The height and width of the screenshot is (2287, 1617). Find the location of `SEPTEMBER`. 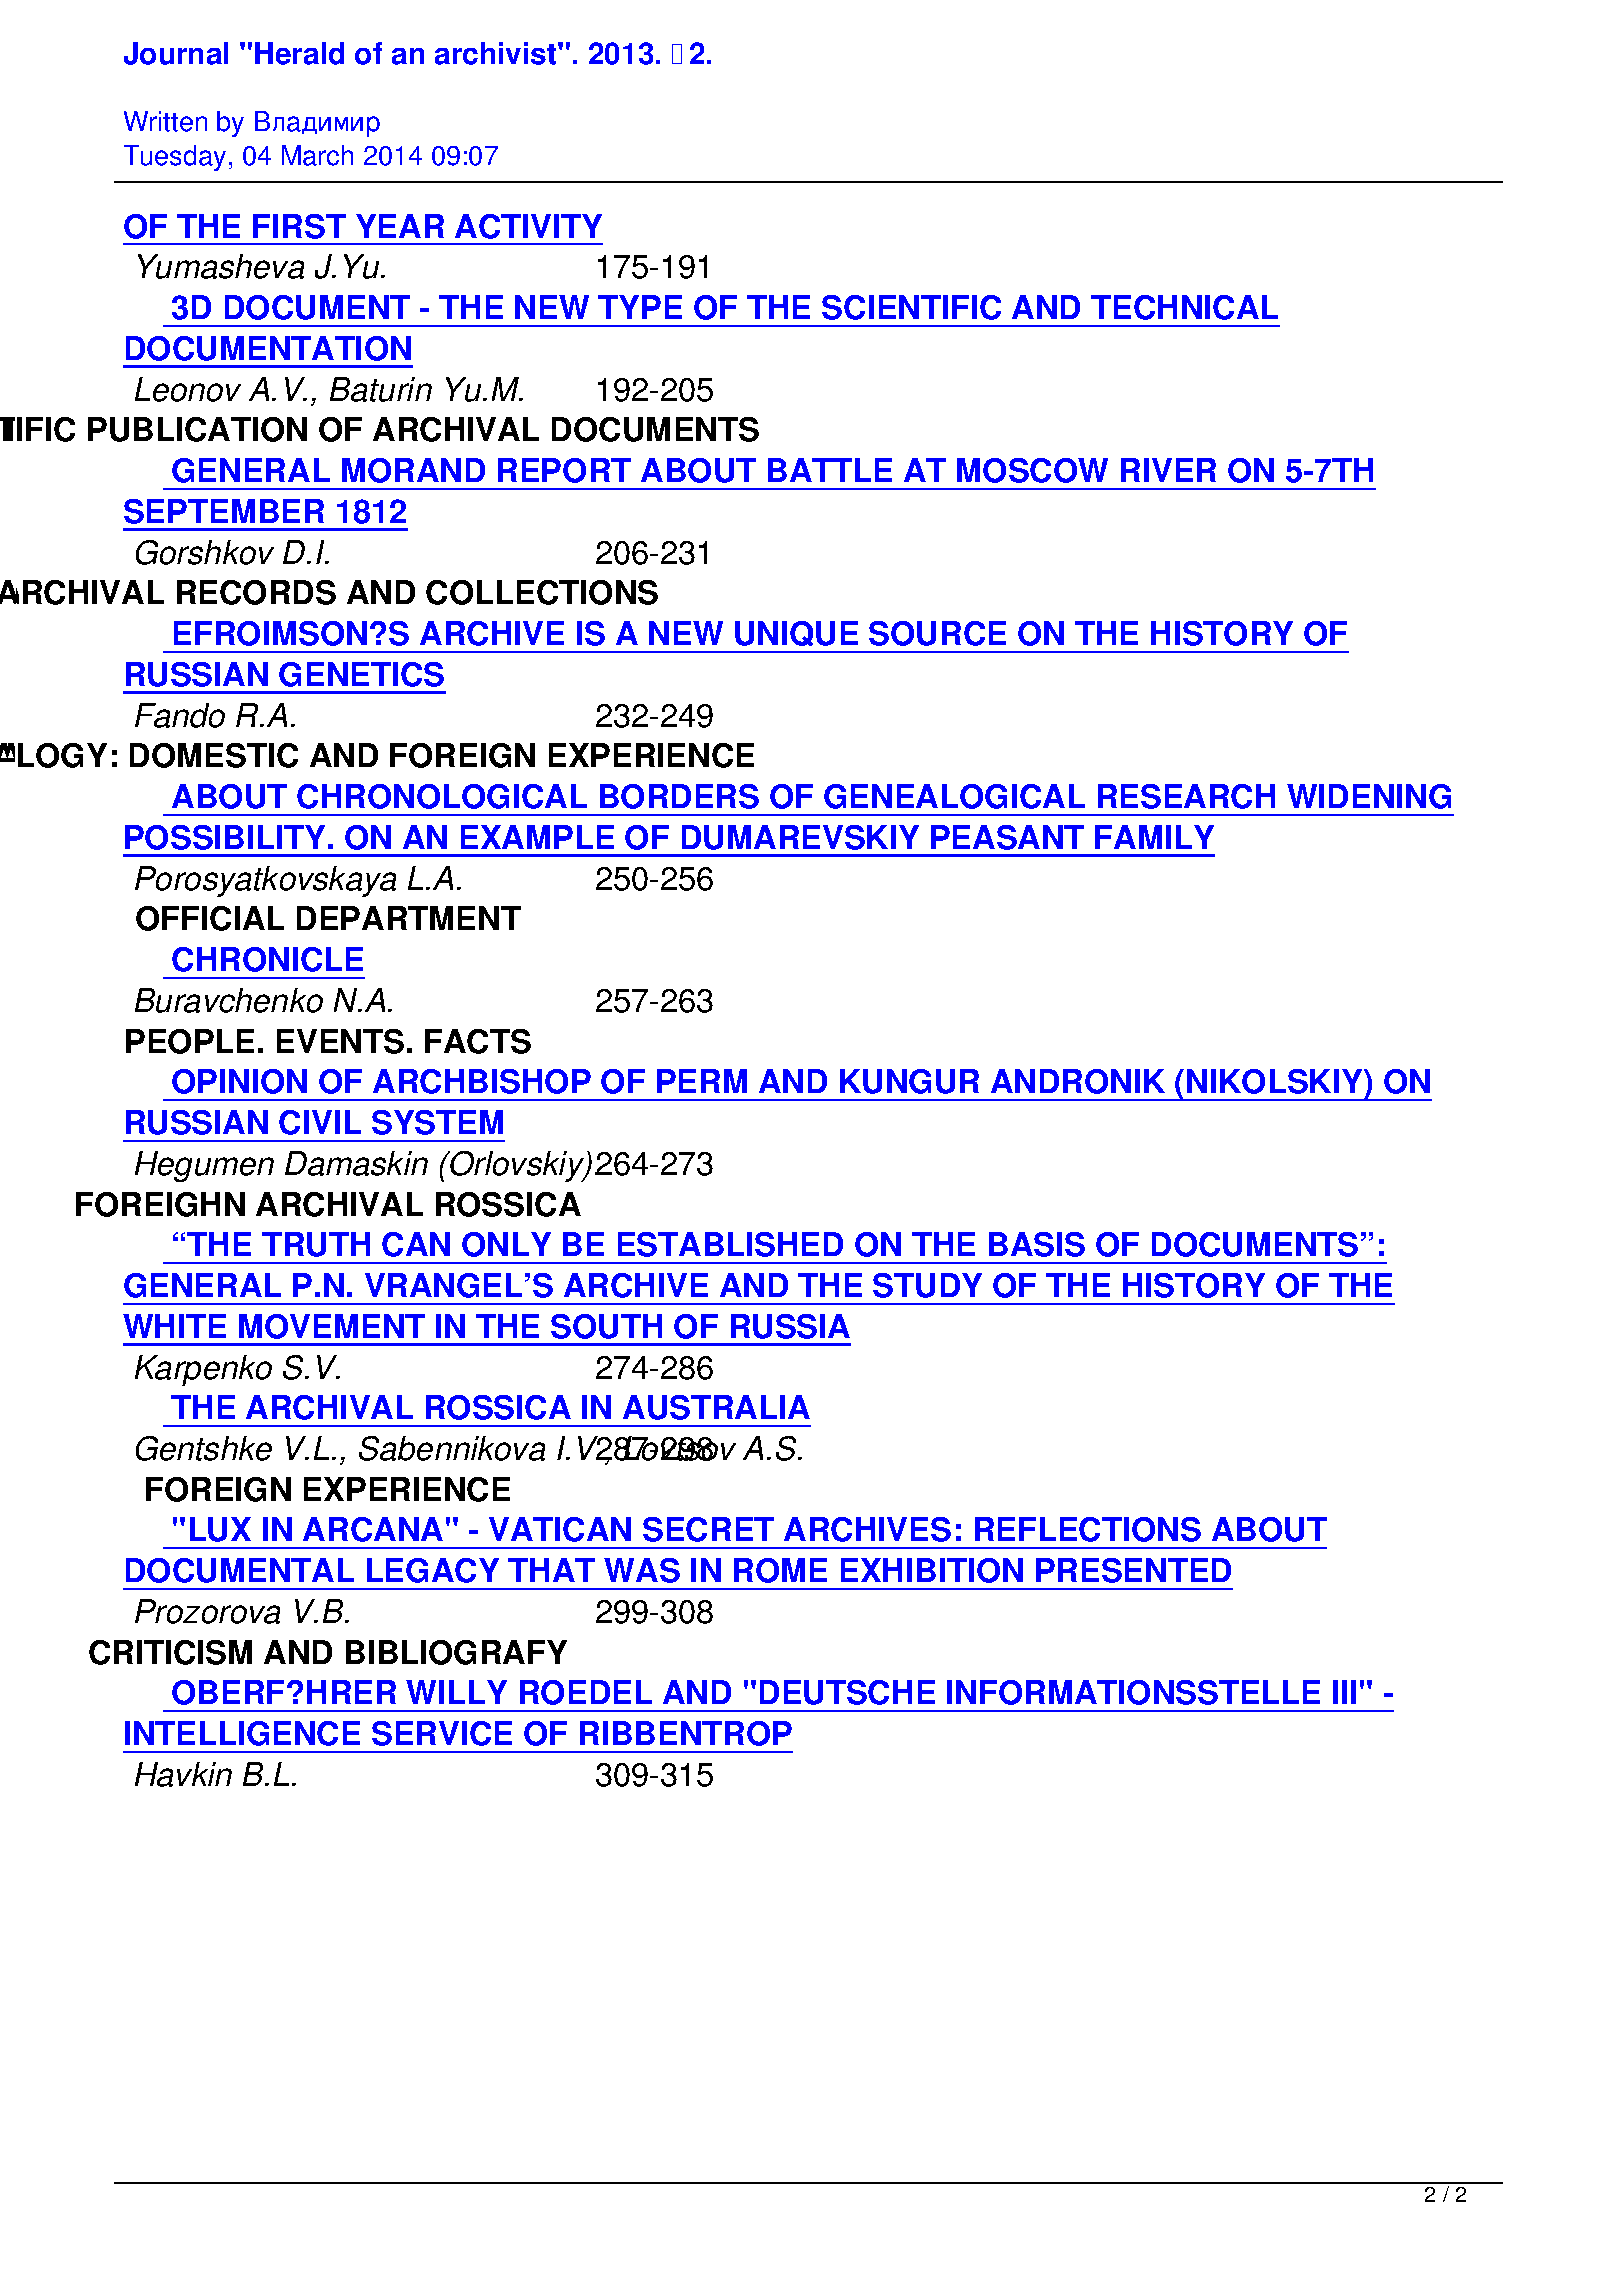

SEPTEMBER is located at coordinates (224, 511).
